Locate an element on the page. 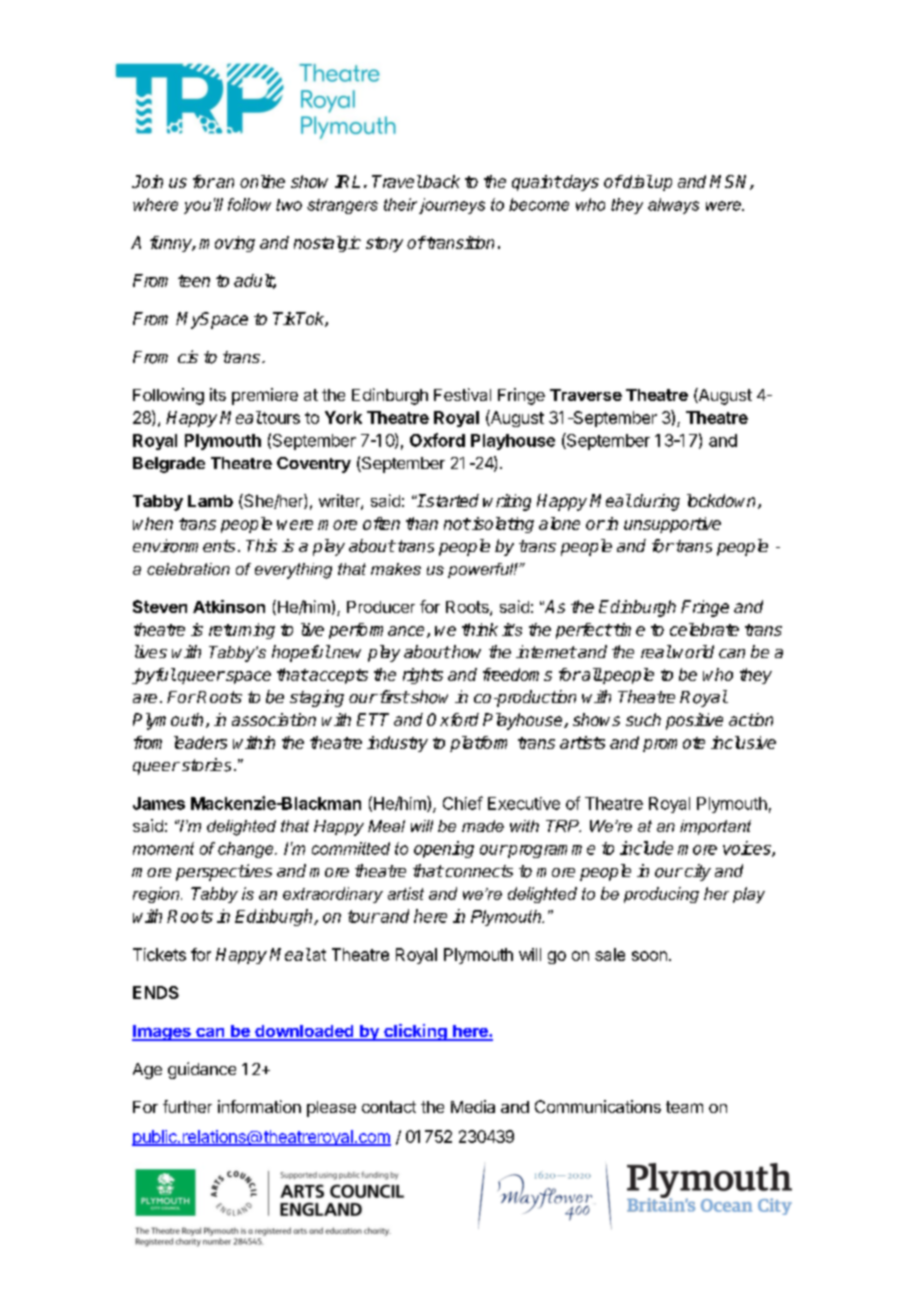  guidance is located at coordinates (202, 1070).
